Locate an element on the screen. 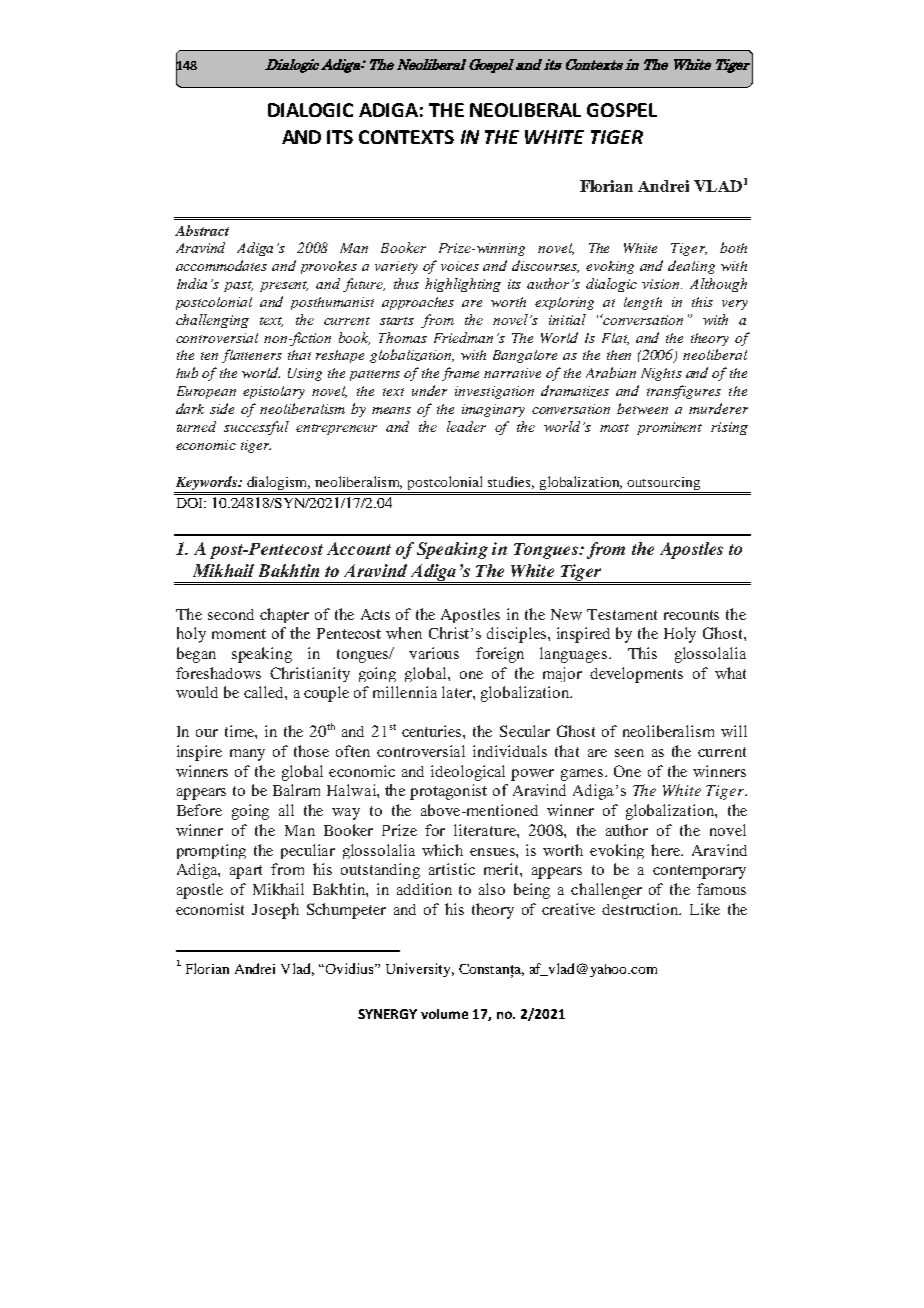 The height and width of the screenshot is (1308, 924). leader is located at coordinates (466, 426).
